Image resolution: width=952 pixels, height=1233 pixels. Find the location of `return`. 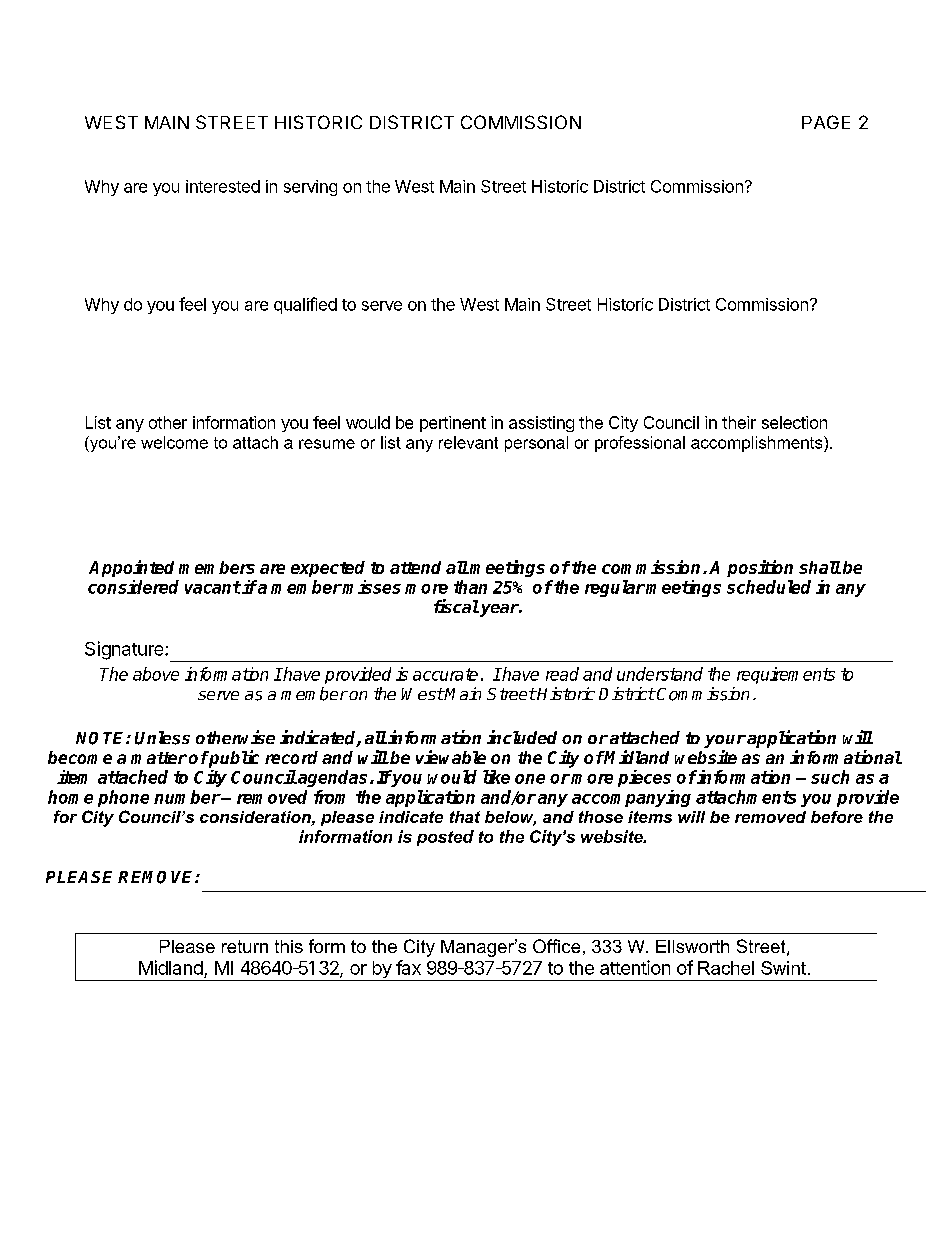

return is located at coordinates (245, 946).
